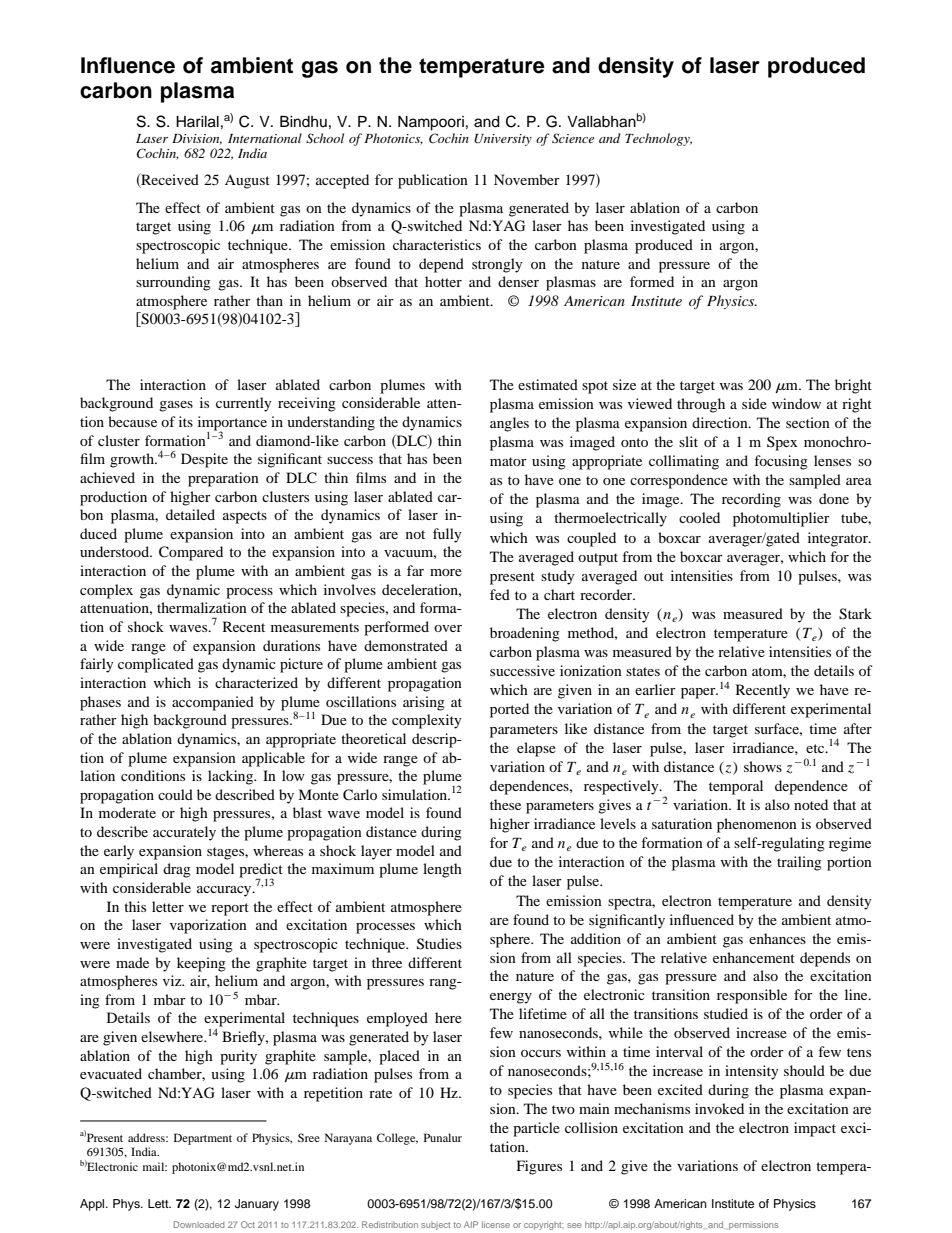 The image size is (952, 1233). I want to click on could, so click(175, 794).
